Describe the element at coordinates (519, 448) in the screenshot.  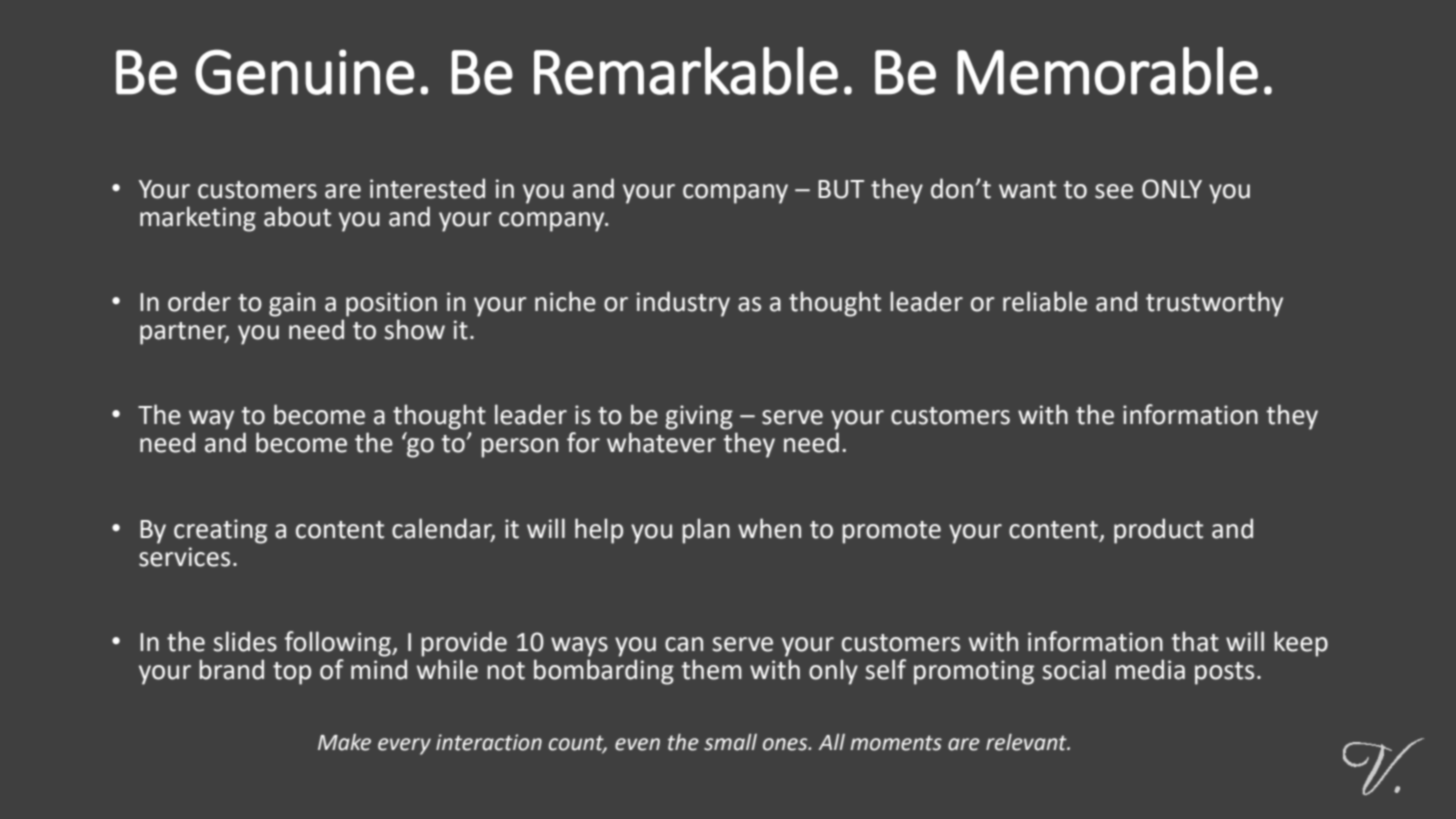
I see `person` at that location.
